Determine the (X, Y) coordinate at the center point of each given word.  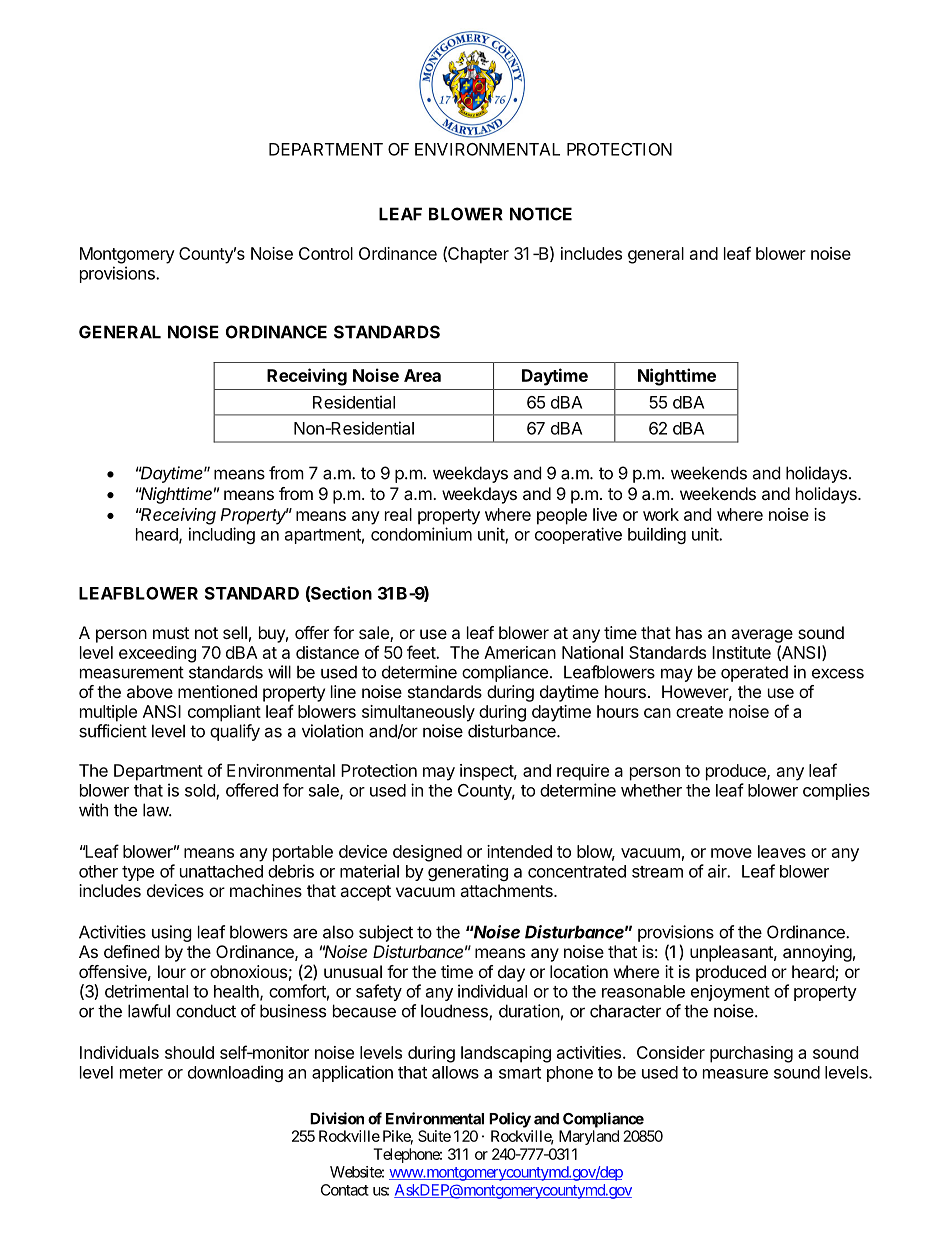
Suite (434, 1136)
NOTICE (541, 214)
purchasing (751, 1054)
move (731, 853)
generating (468, 872)
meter (141, 1073)
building (657, 535)
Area (422, 375)
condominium (421, 534)
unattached (221, 871)
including (222, 535)
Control (326, 253)
